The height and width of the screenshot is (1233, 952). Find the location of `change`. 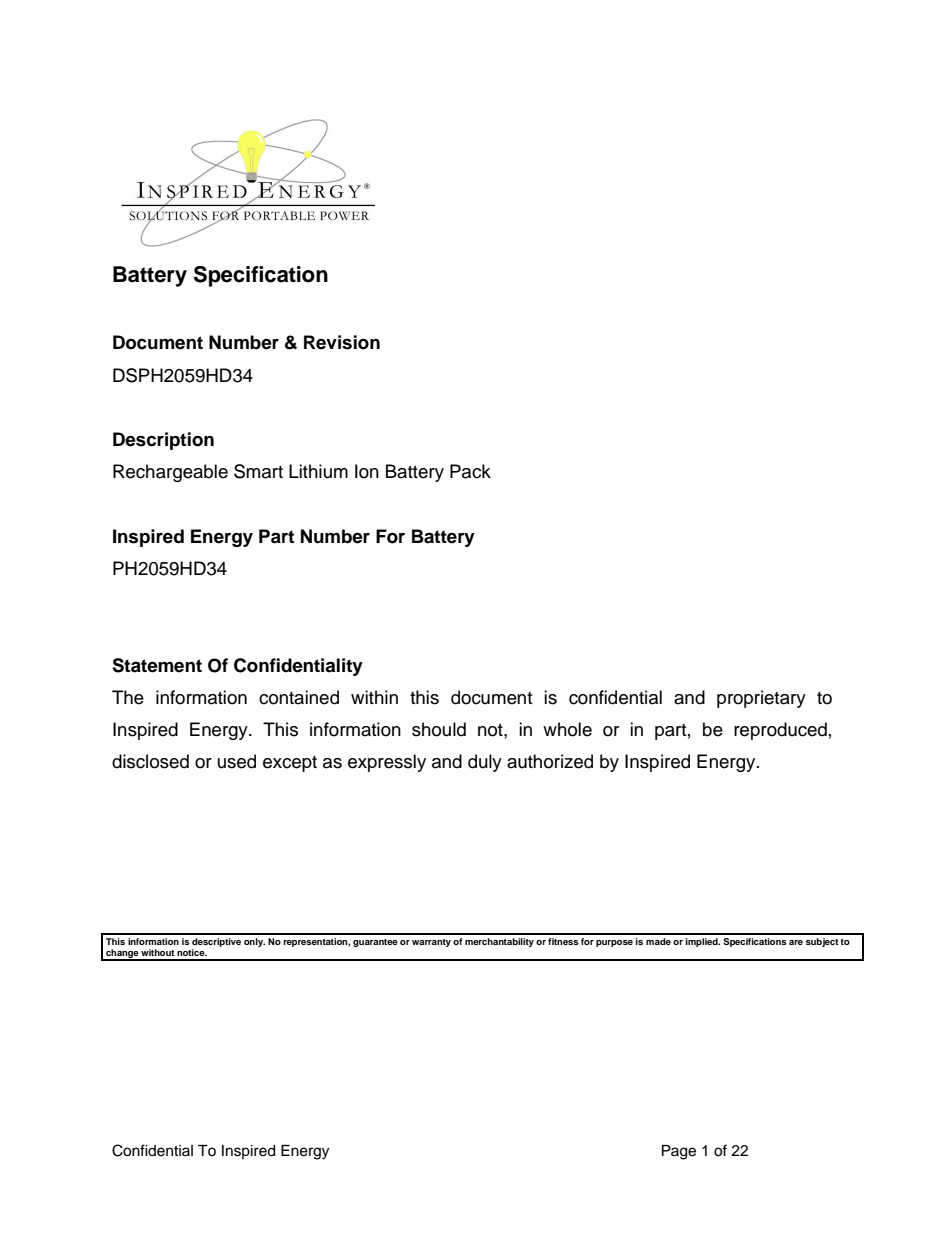

change is located at coordinates (122, 954).
